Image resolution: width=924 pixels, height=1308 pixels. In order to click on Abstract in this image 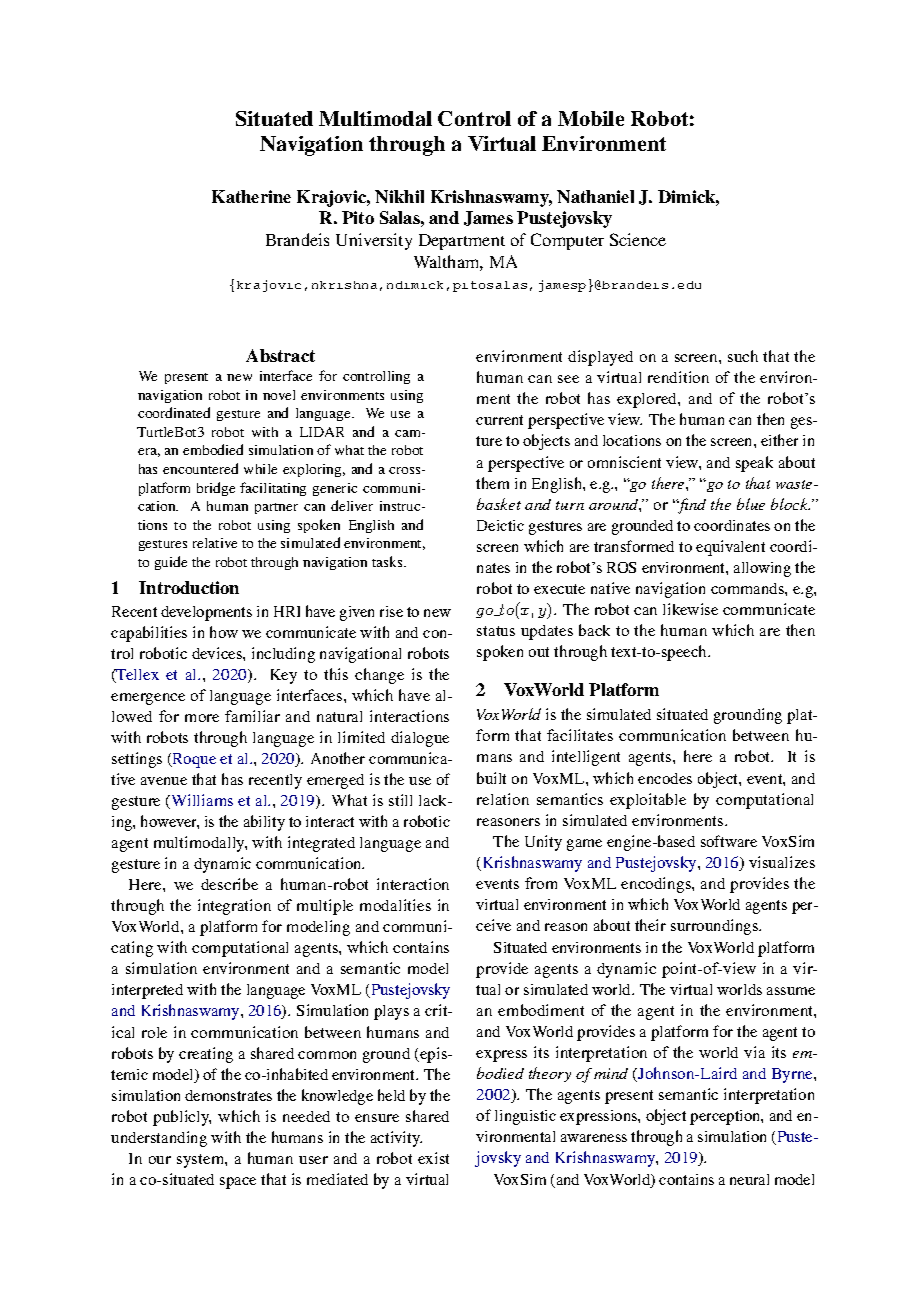, I will do `click(280, 355)`.
